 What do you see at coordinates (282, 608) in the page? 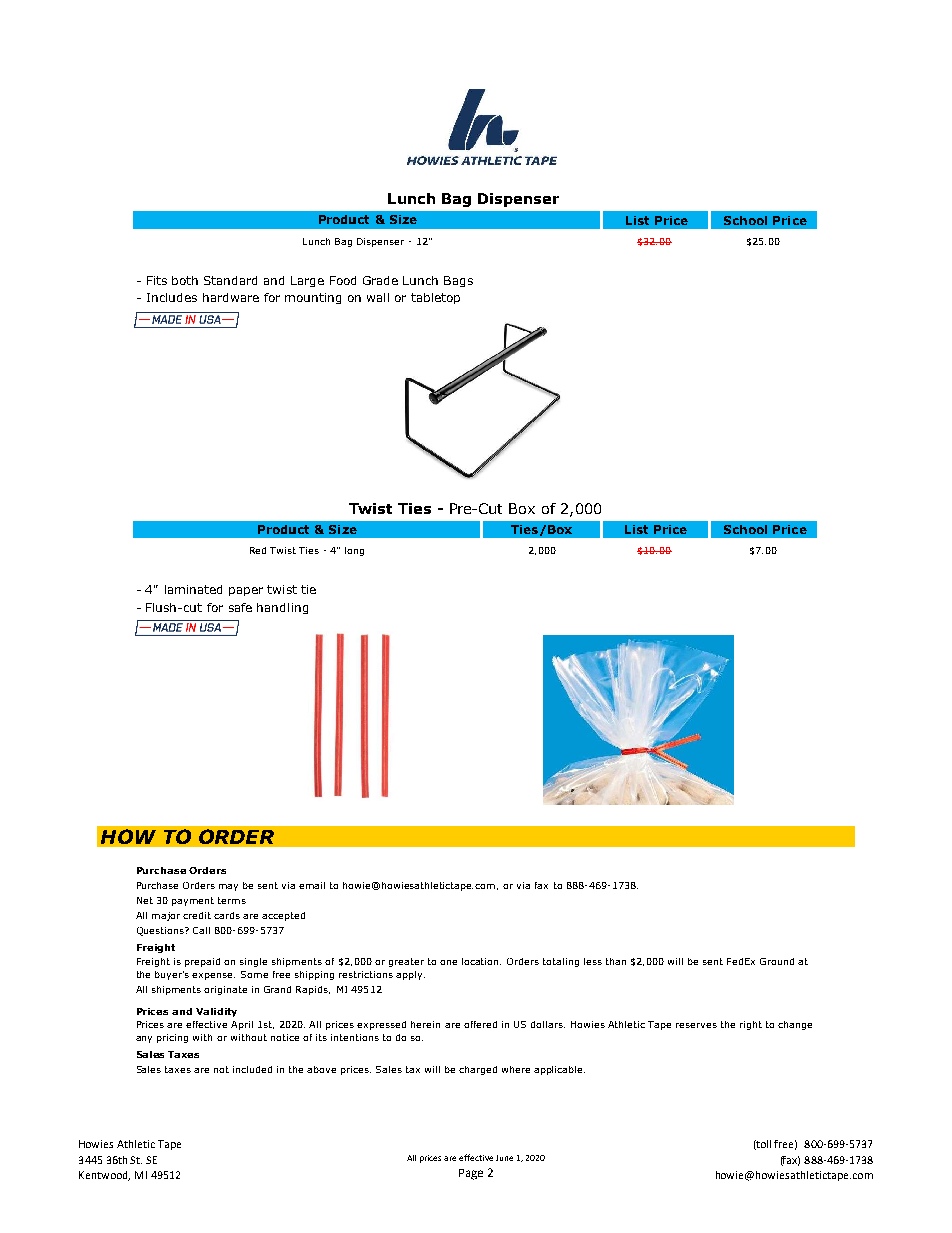
I see `handling` at bounding box center [282, 608].
